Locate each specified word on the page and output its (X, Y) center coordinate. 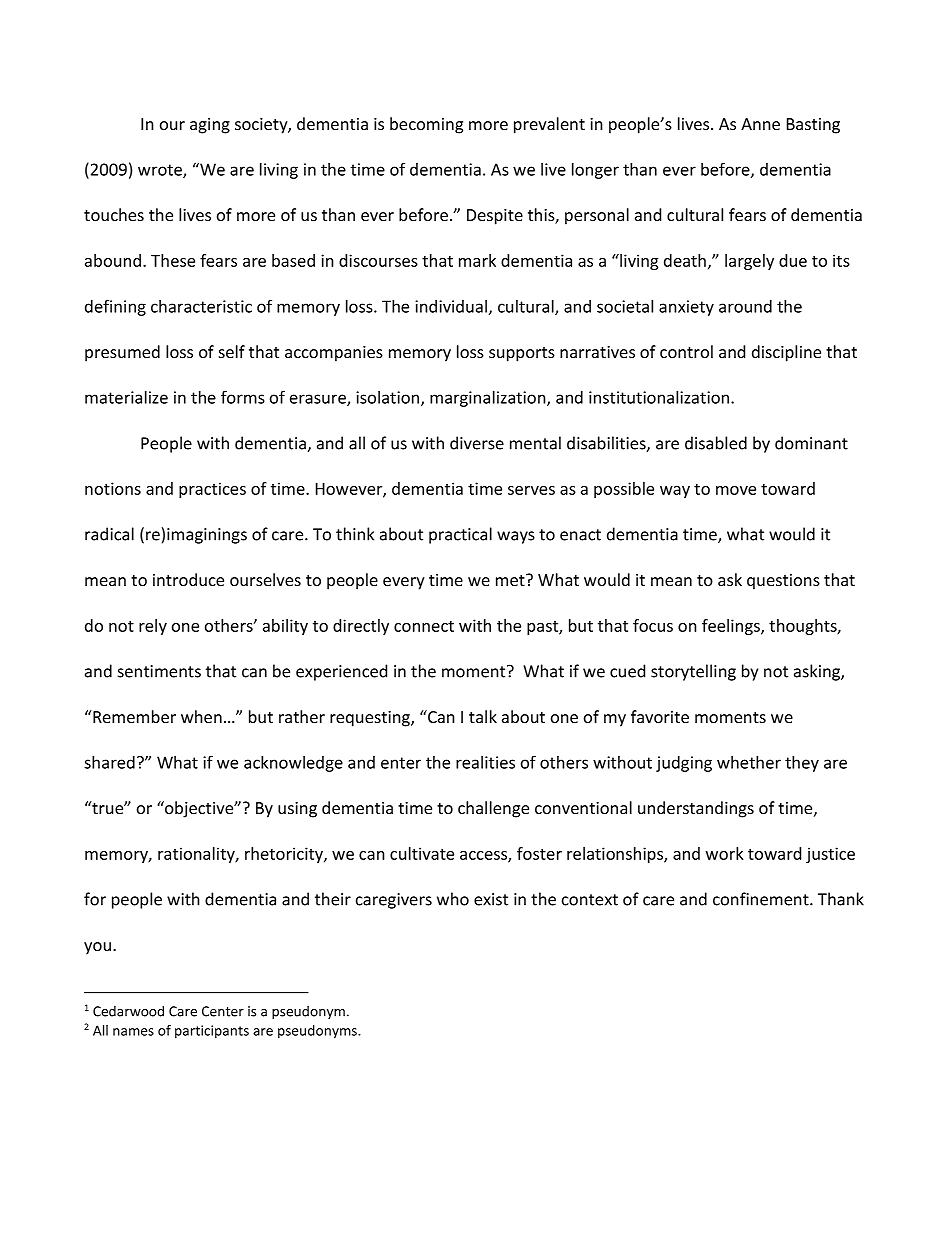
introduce (188, 579)
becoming (426, 125)
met (511, 580)
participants (212, 1032)
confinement (762, 899)
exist (491, 899)
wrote (161, 171)
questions (783, 582)
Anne (760, 124)
